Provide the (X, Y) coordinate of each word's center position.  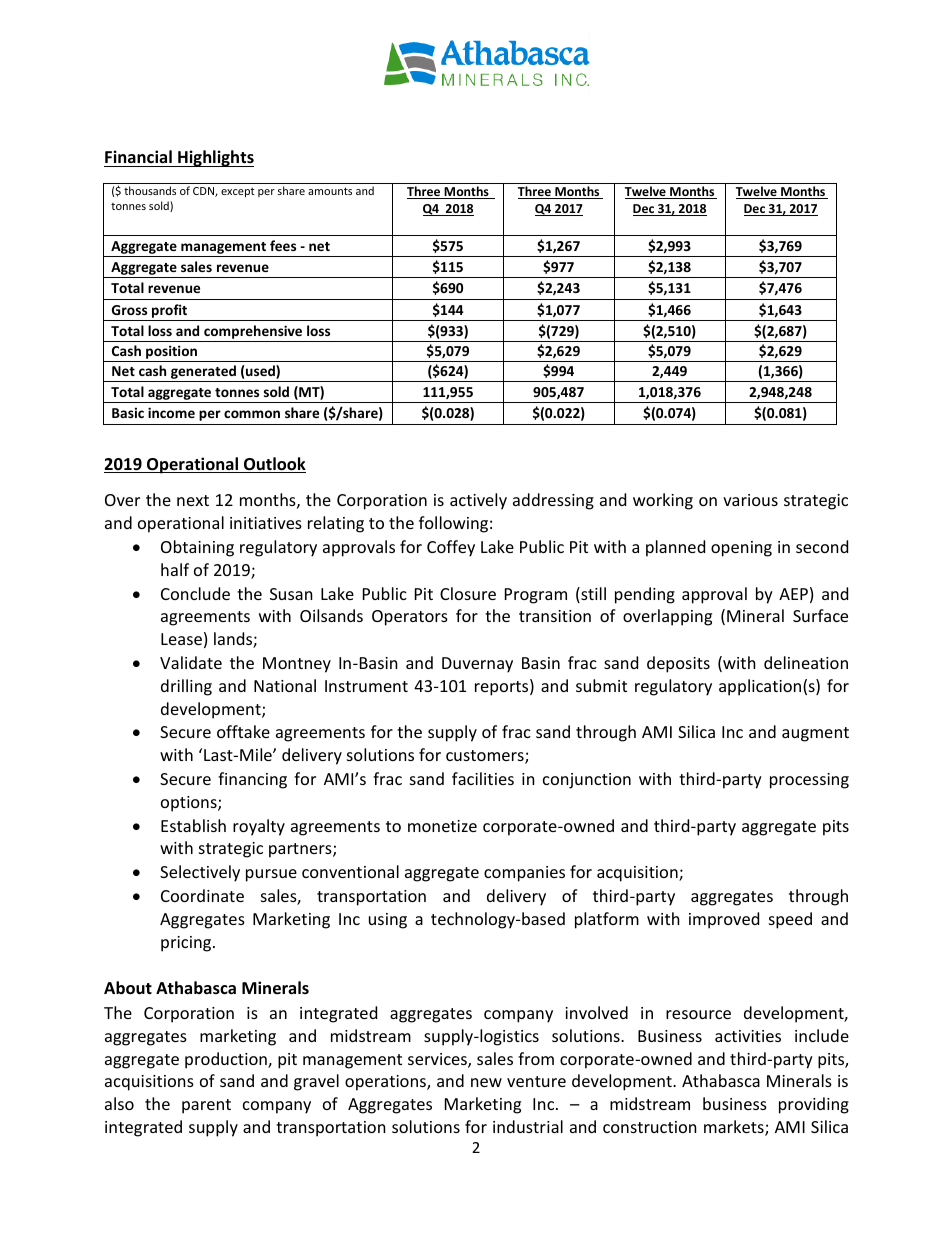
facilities (483, 778)
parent (206, 1106)
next (193, 500)
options (190, 804)
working (663, 501)
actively (478, 501)
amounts (330, 191)
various (750, 500)
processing (809, 781)
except (238, 192)
